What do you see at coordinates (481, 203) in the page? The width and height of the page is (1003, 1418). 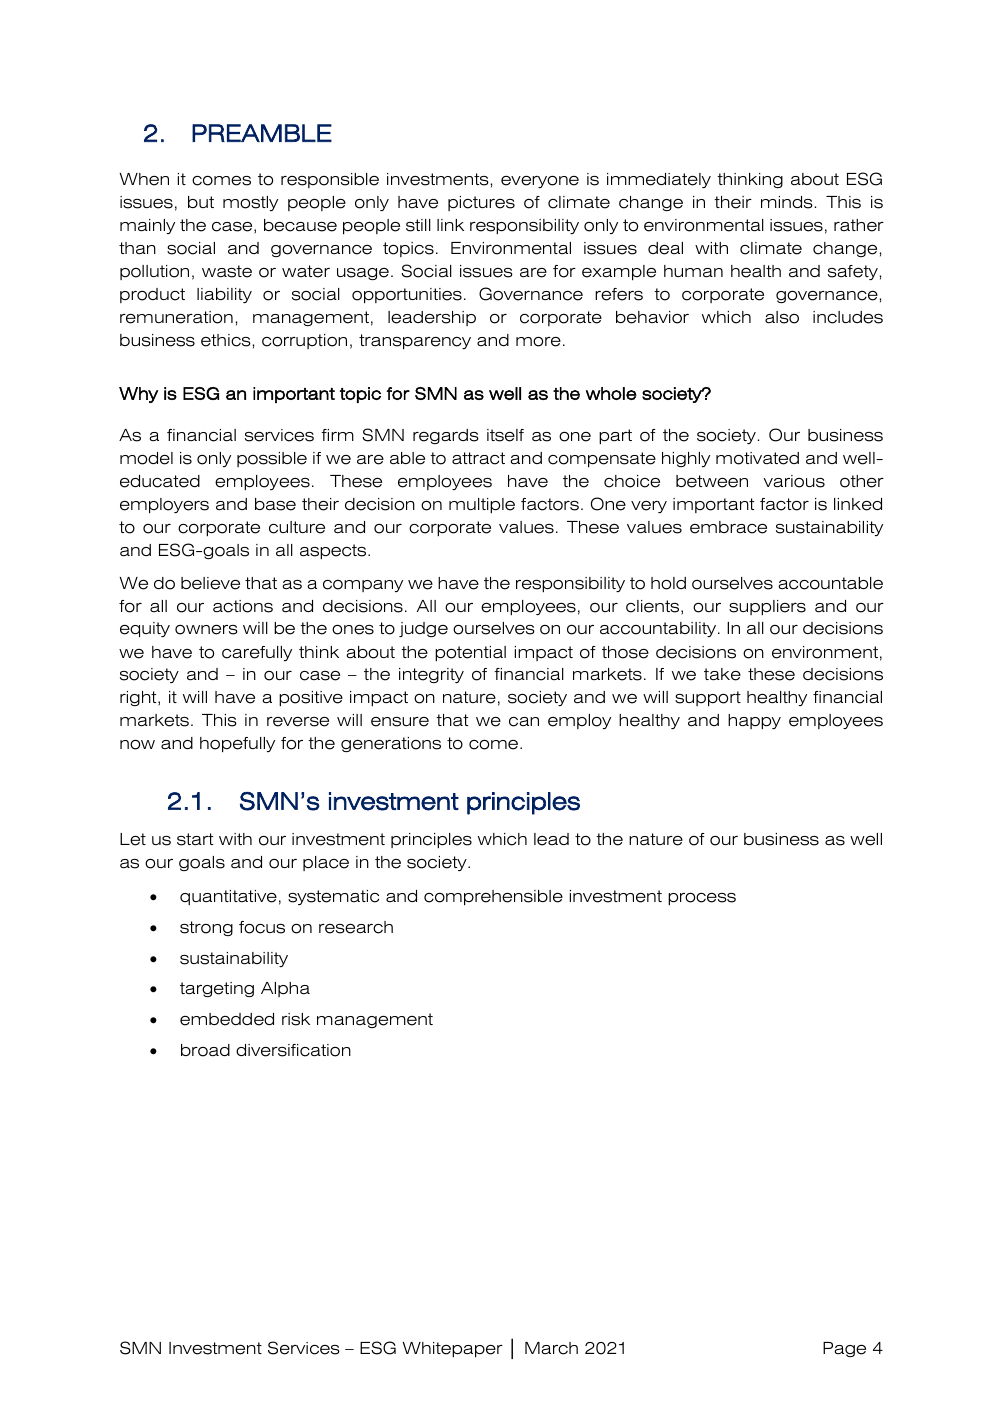 I see `pictures` at bounding box center [481, 203].
